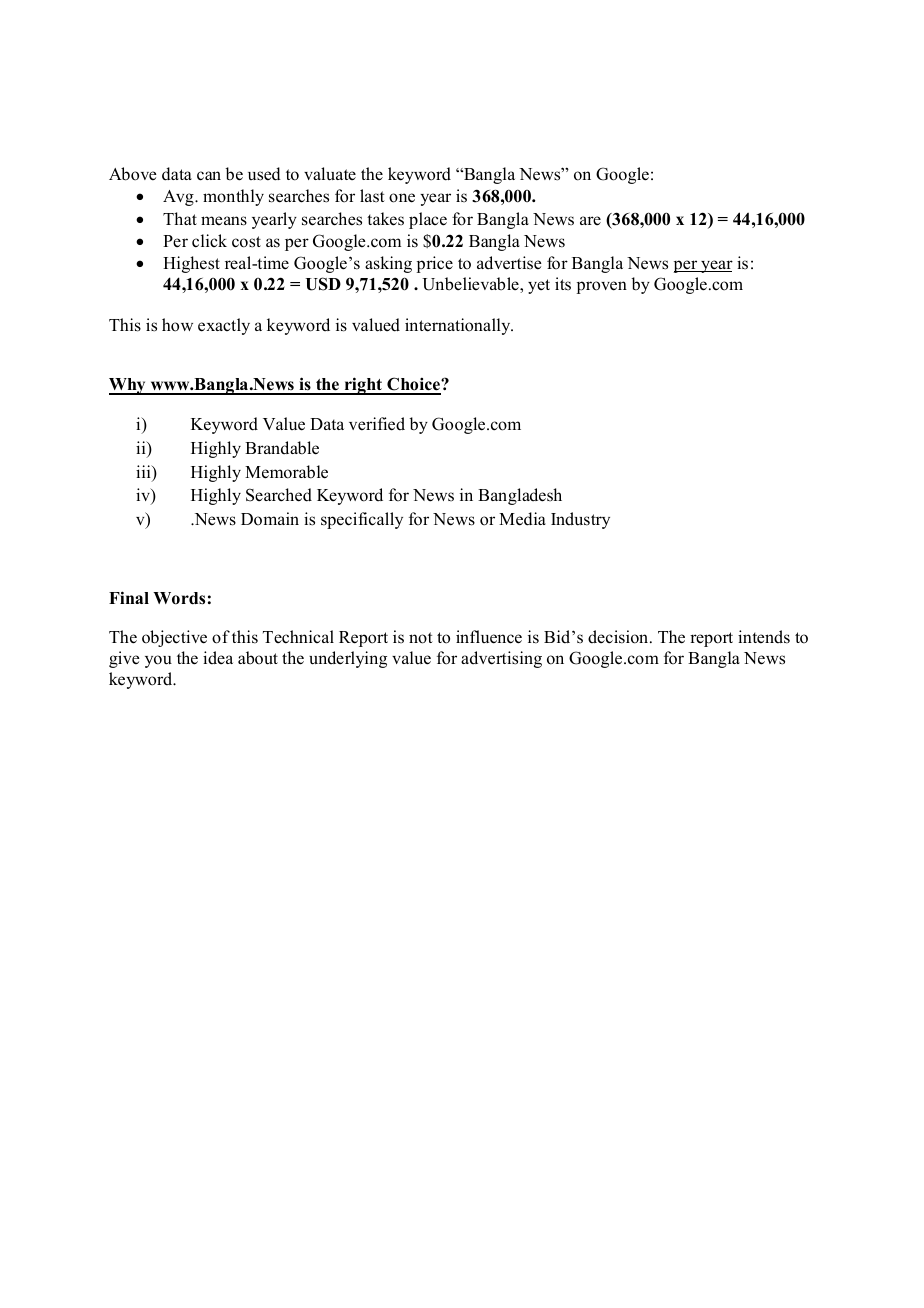 The image size is (924, 1308). I want to click on Avg, so click(179, 198).
